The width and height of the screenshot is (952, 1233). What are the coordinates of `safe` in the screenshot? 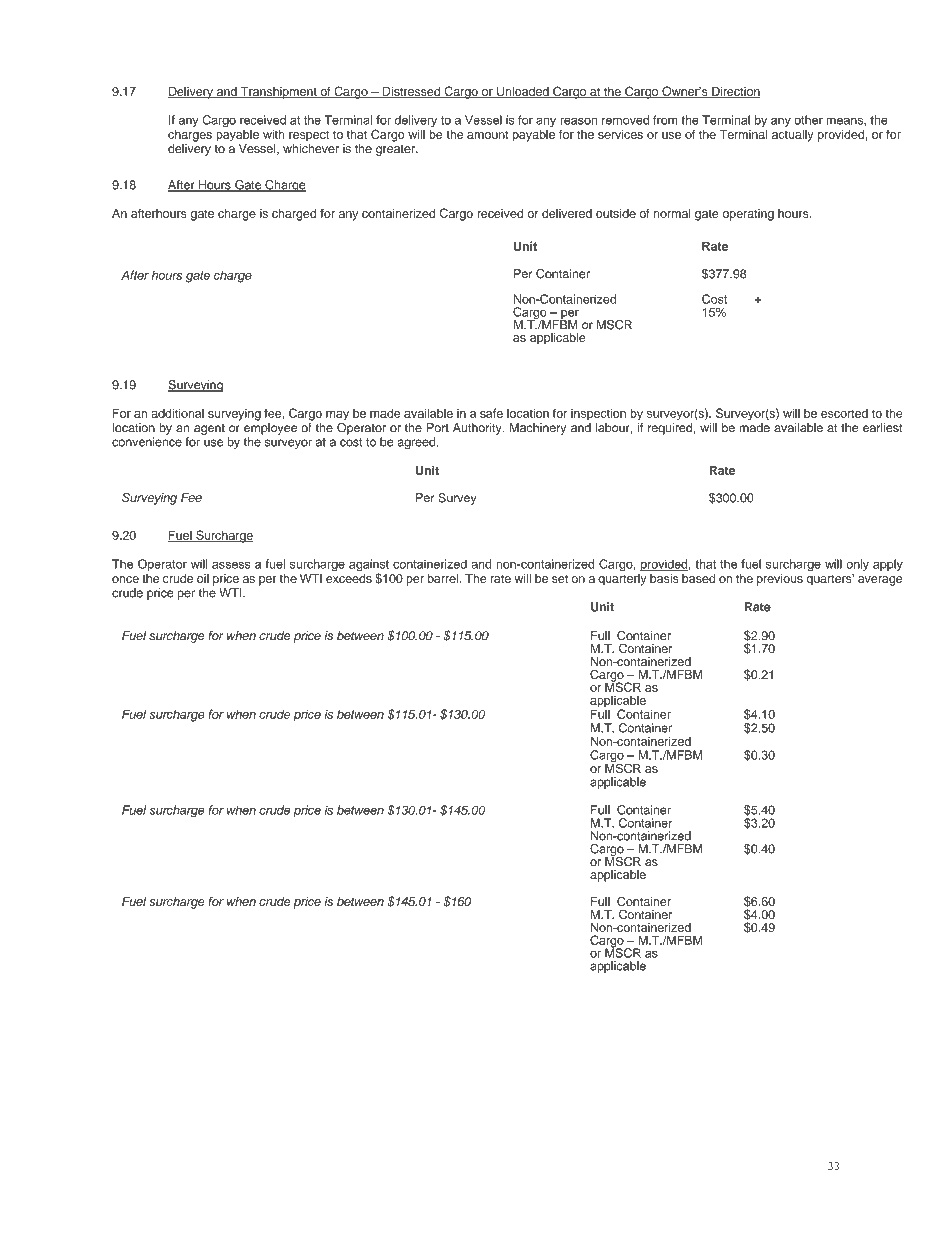 It's located at (491, 413).
